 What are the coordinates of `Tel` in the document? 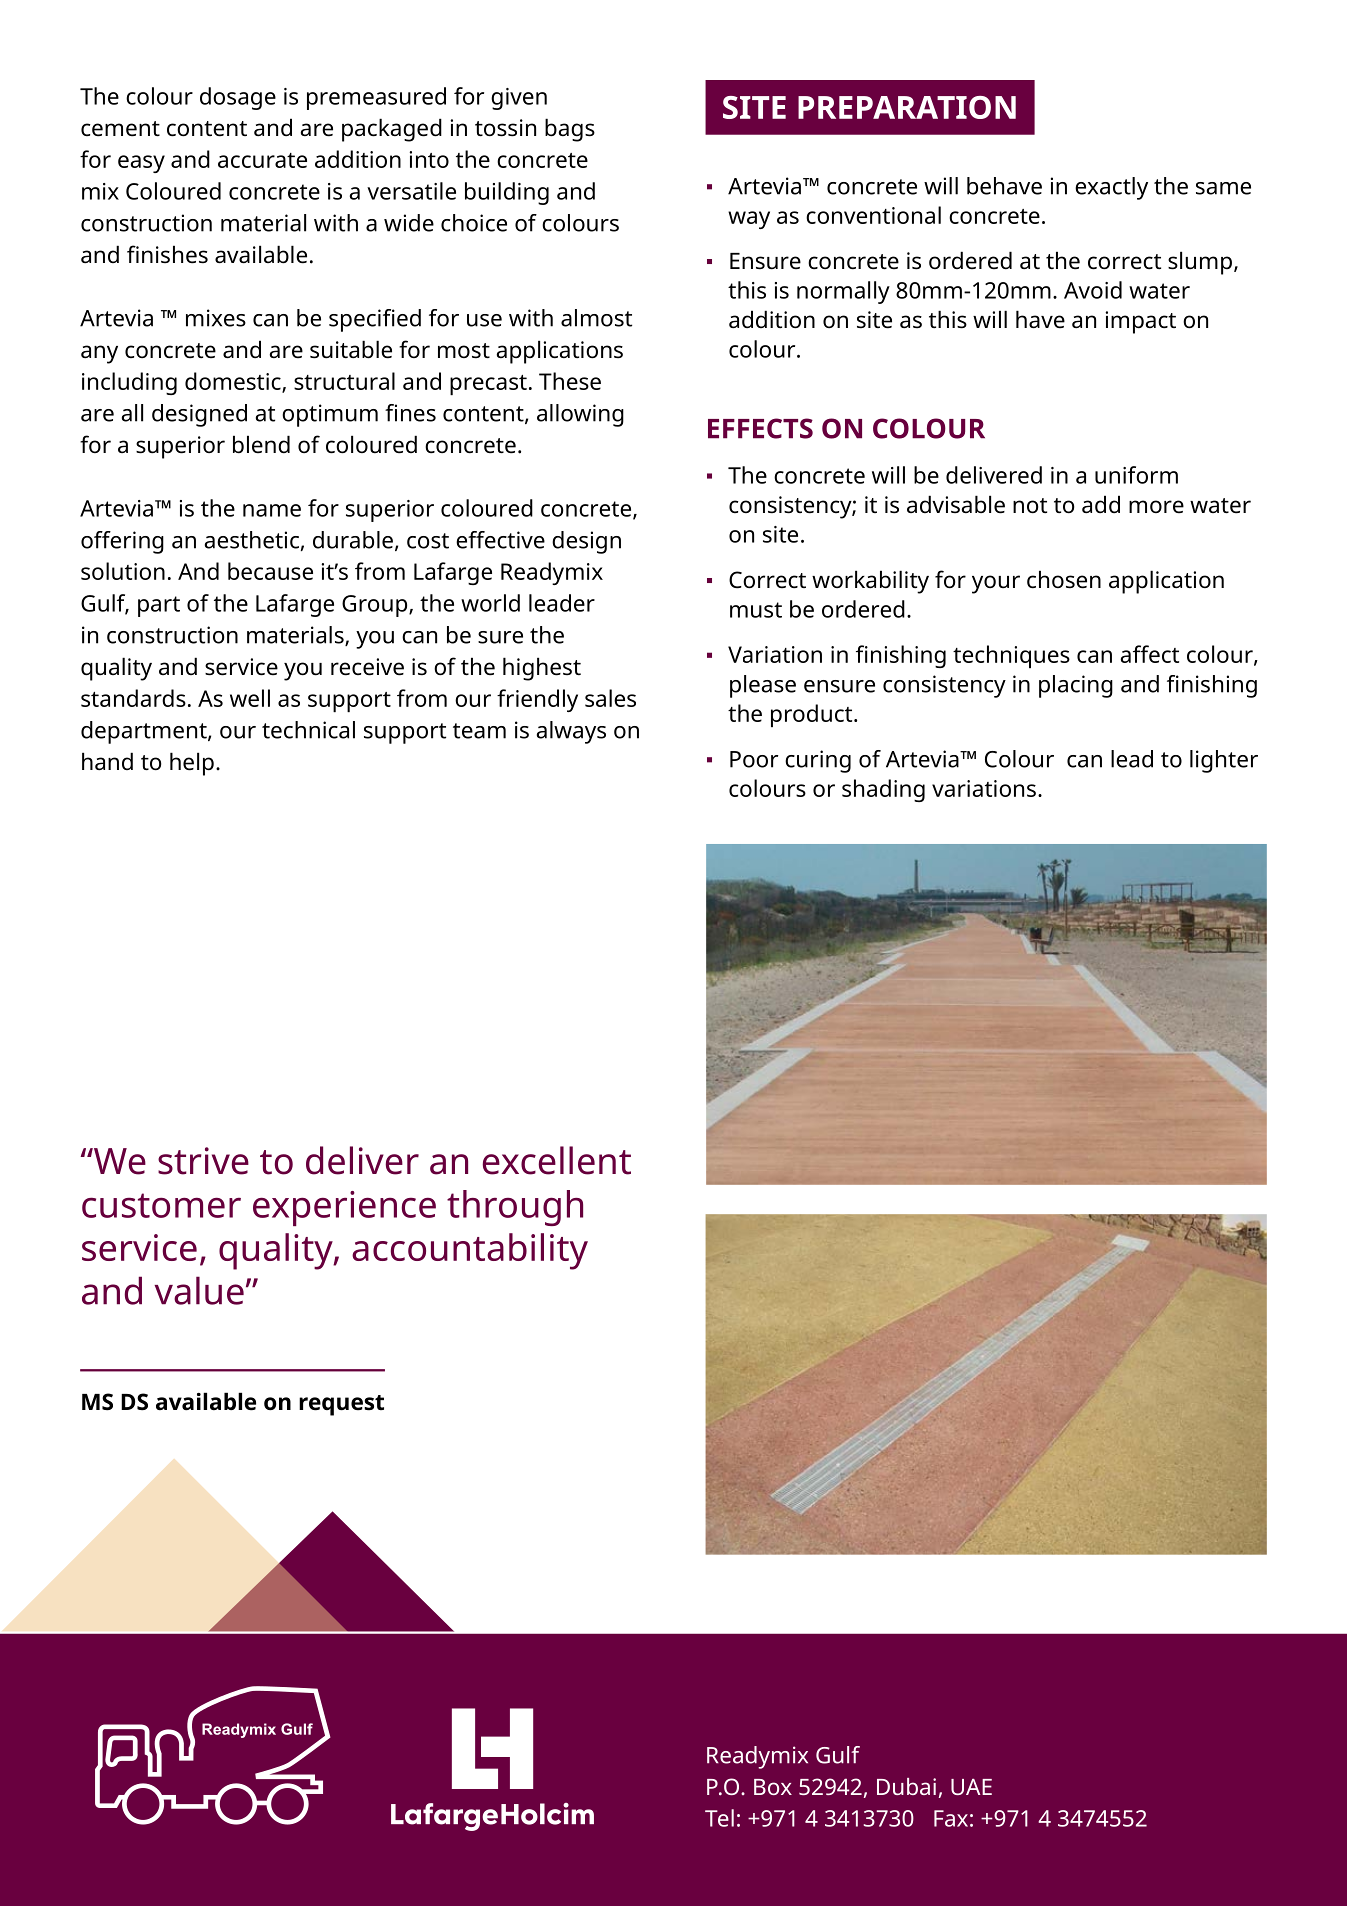 It's located at (719, 1818).
